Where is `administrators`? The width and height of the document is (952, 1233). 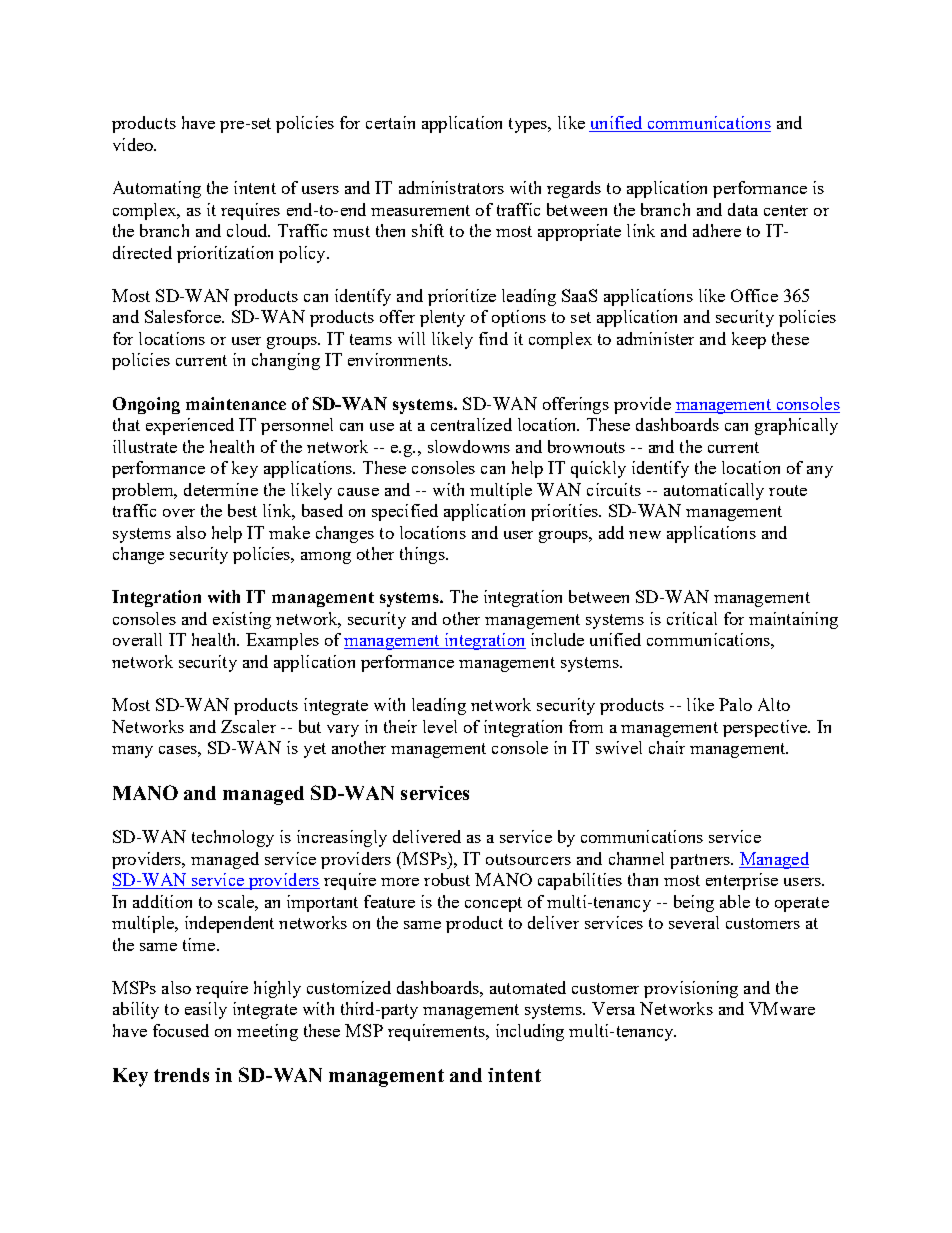 administrators is located at coordinates (451, 187).
